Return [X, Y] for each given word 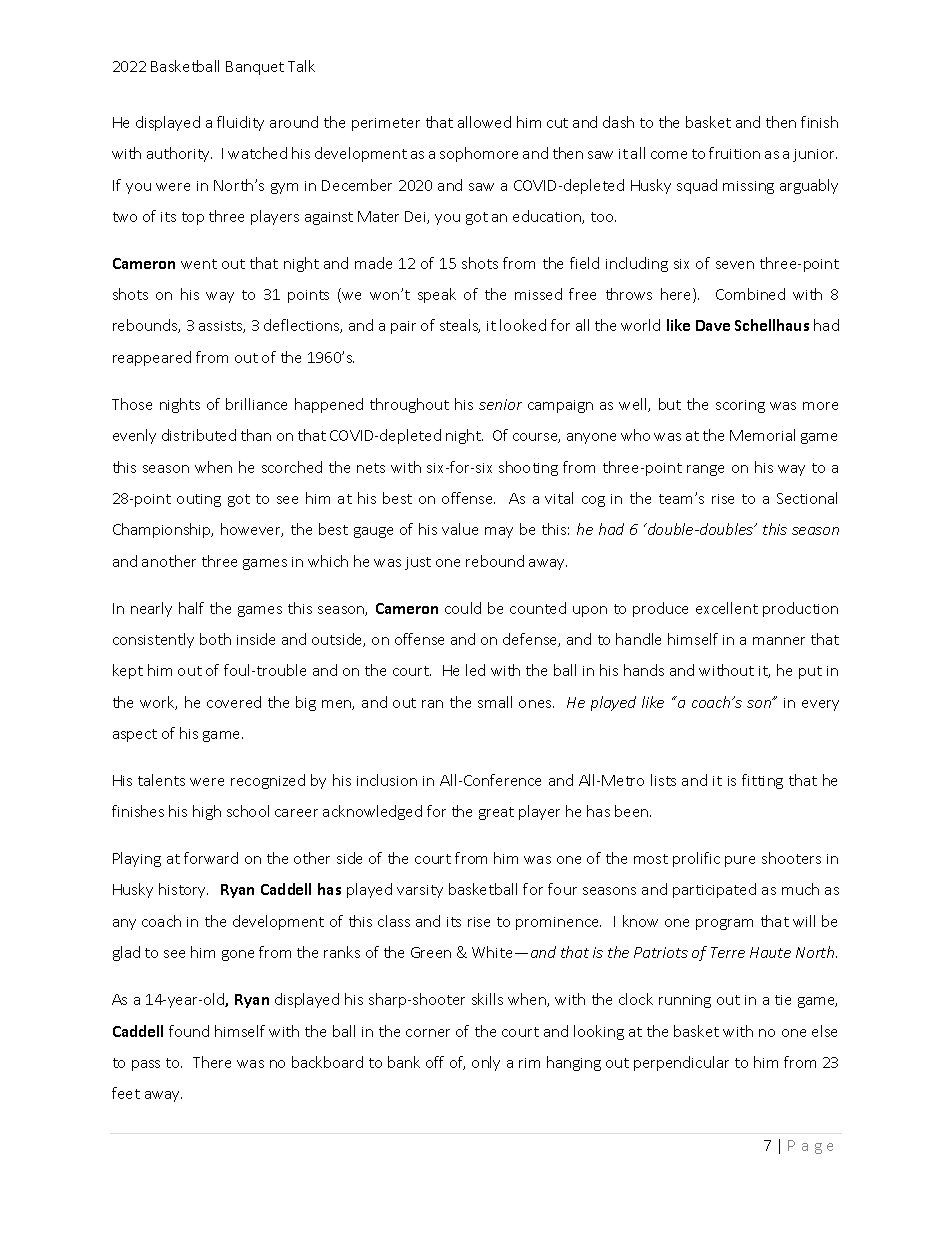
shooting [528, 468]
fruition [734, 153]
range [705, 470]
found [189, 1031]
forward [211, 858]
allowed [484, 122]
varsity [420, 891]
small [495, 702]
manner [779, 641]
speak [437, 295]
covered [234, 702]
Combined [750, 294]
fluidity [240, 123]
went [199, 264]
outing [199, 500]
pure [740, 861]
